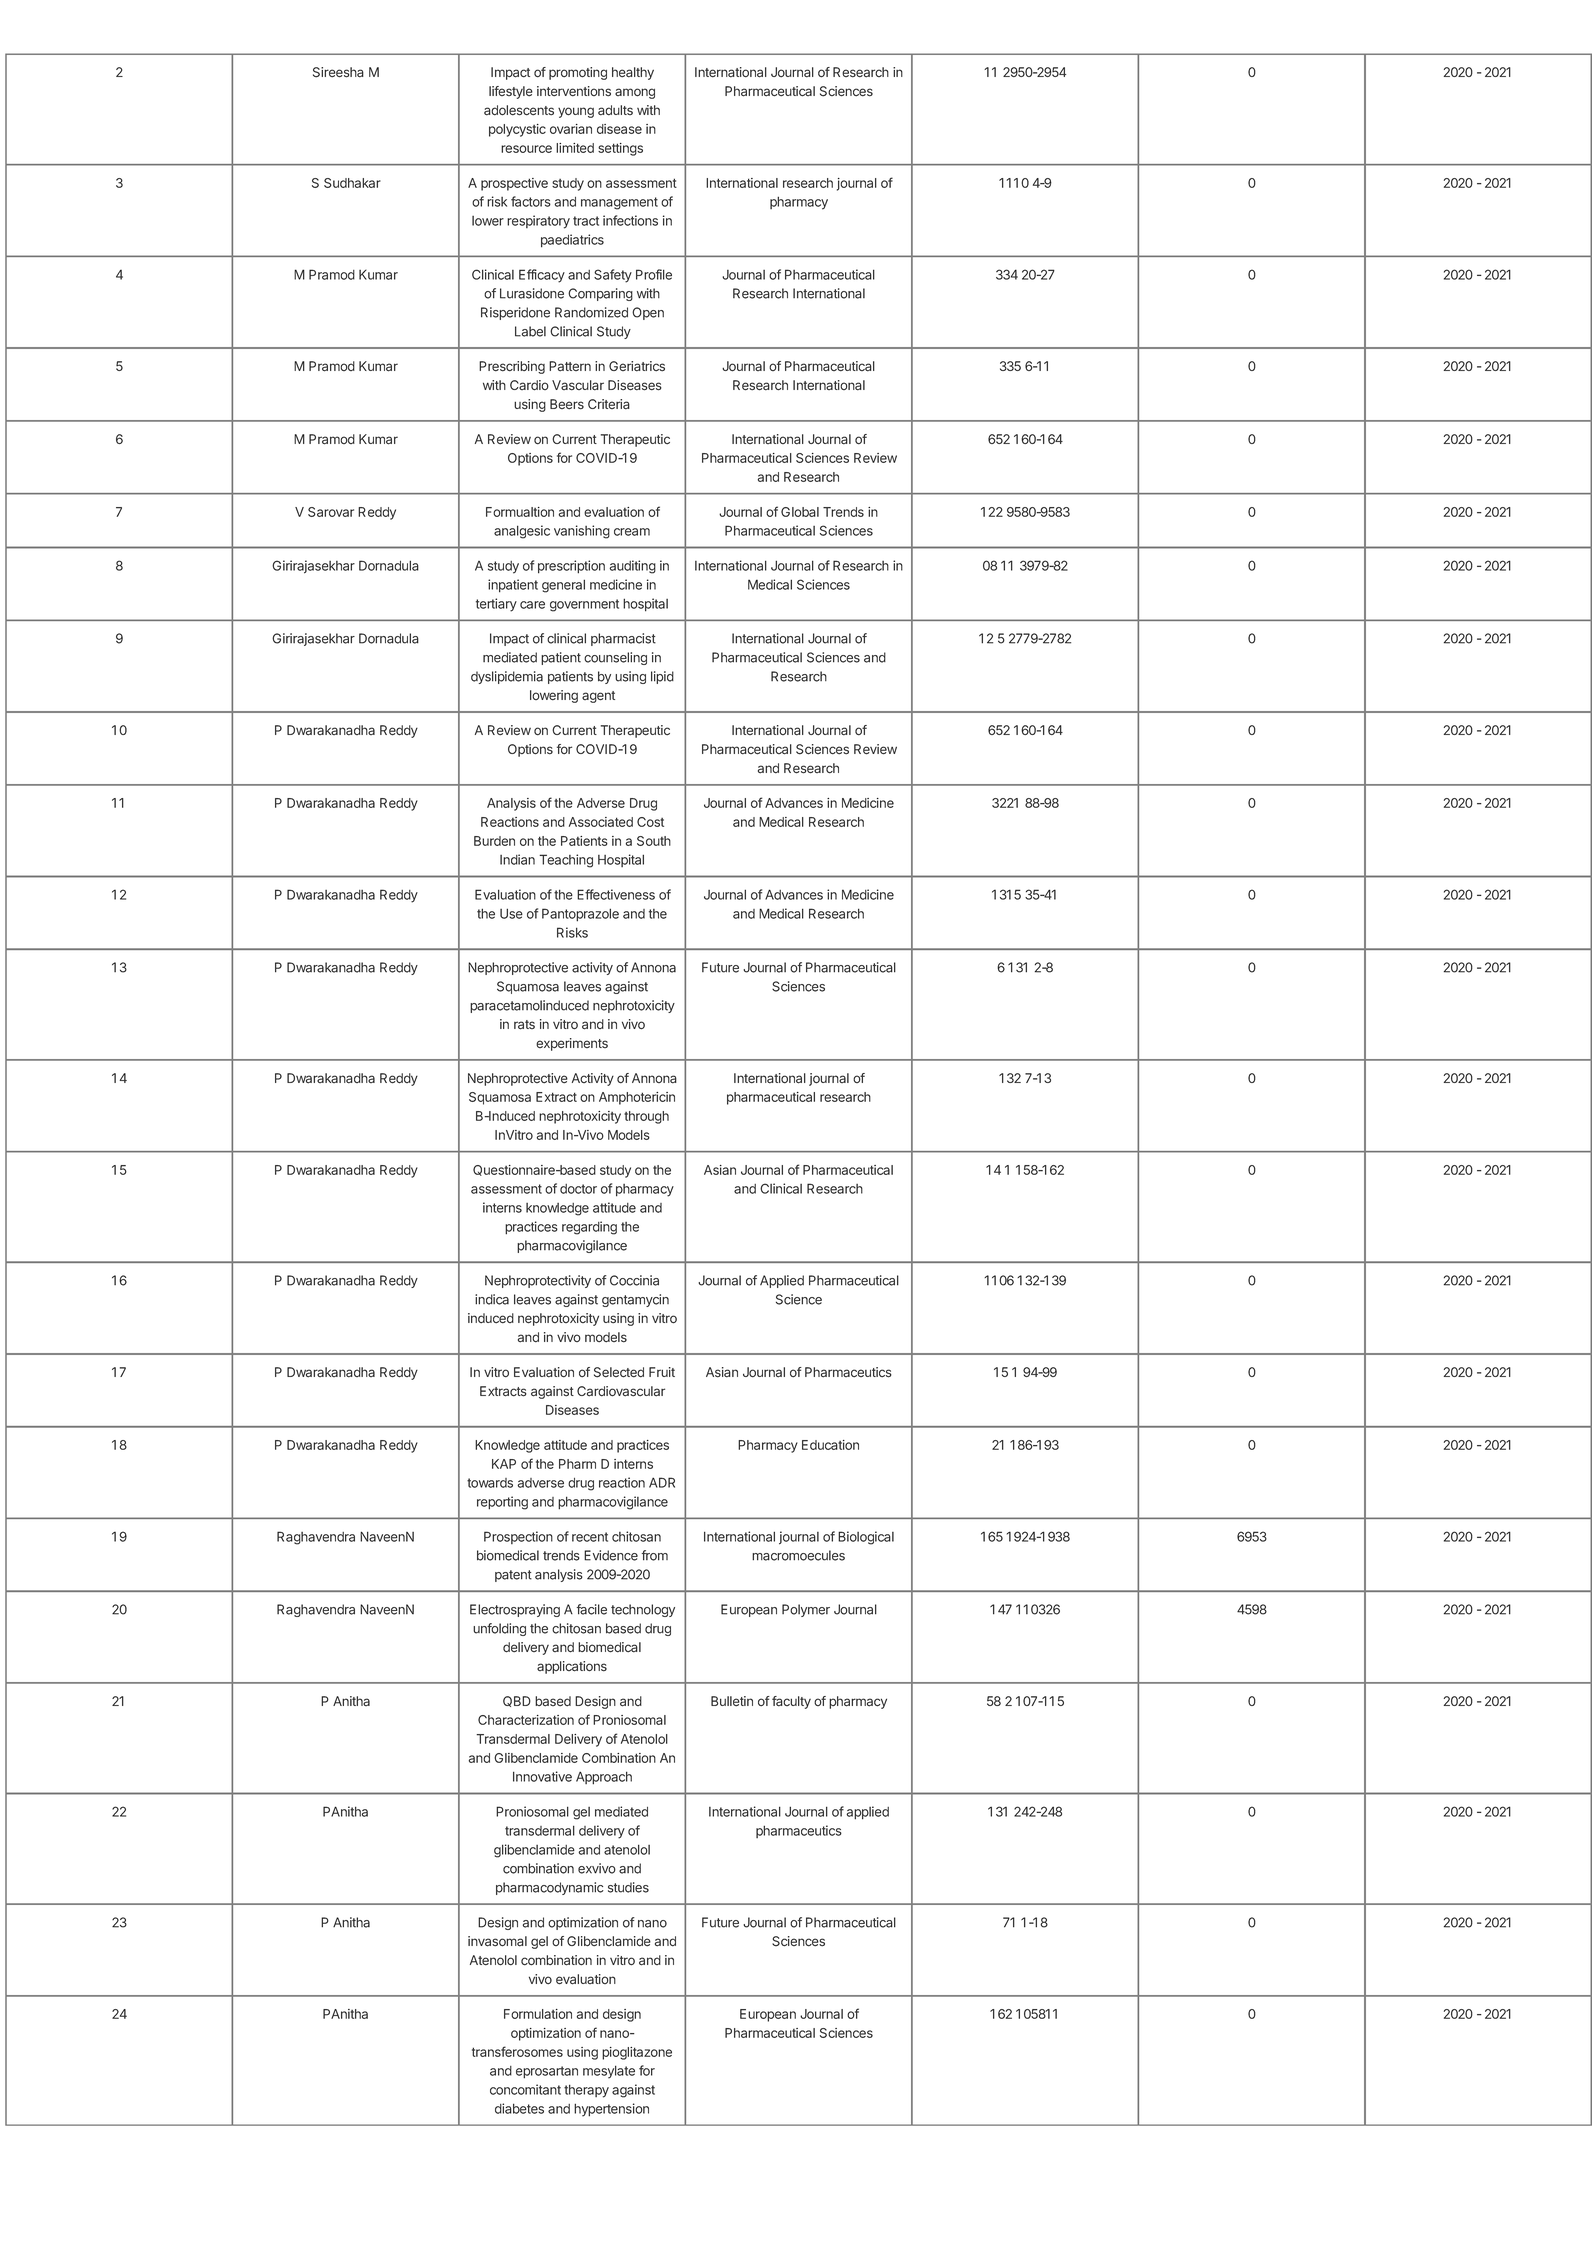 Image resolution: width=1592 pixels, height=2251 pixels. What do you see at coordinates (611, 2110) in the screenshot?
I see `hypertension` at bounding box center [611, 2110].
